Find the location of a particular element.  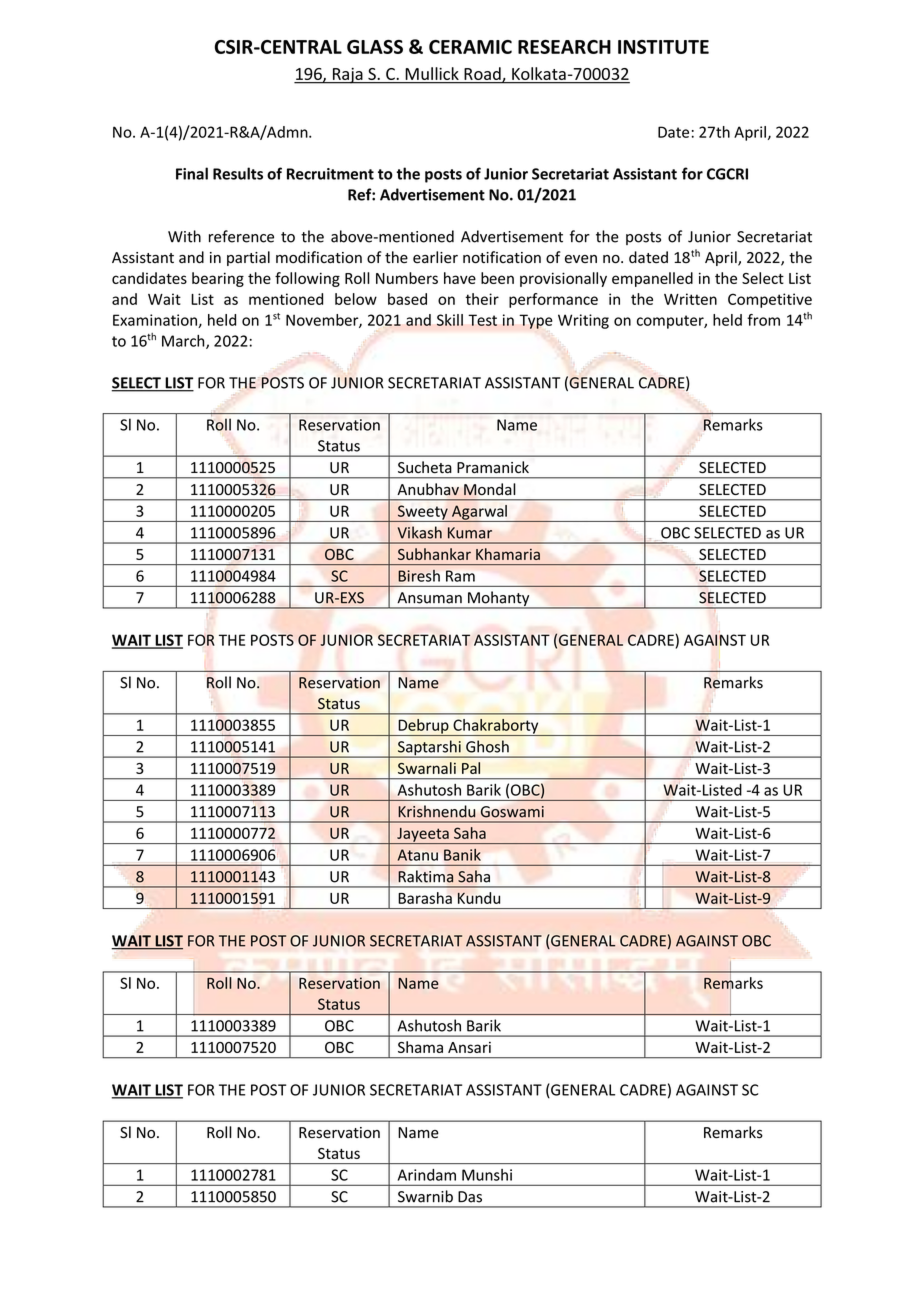

from is located at coordinates (763, 320).
